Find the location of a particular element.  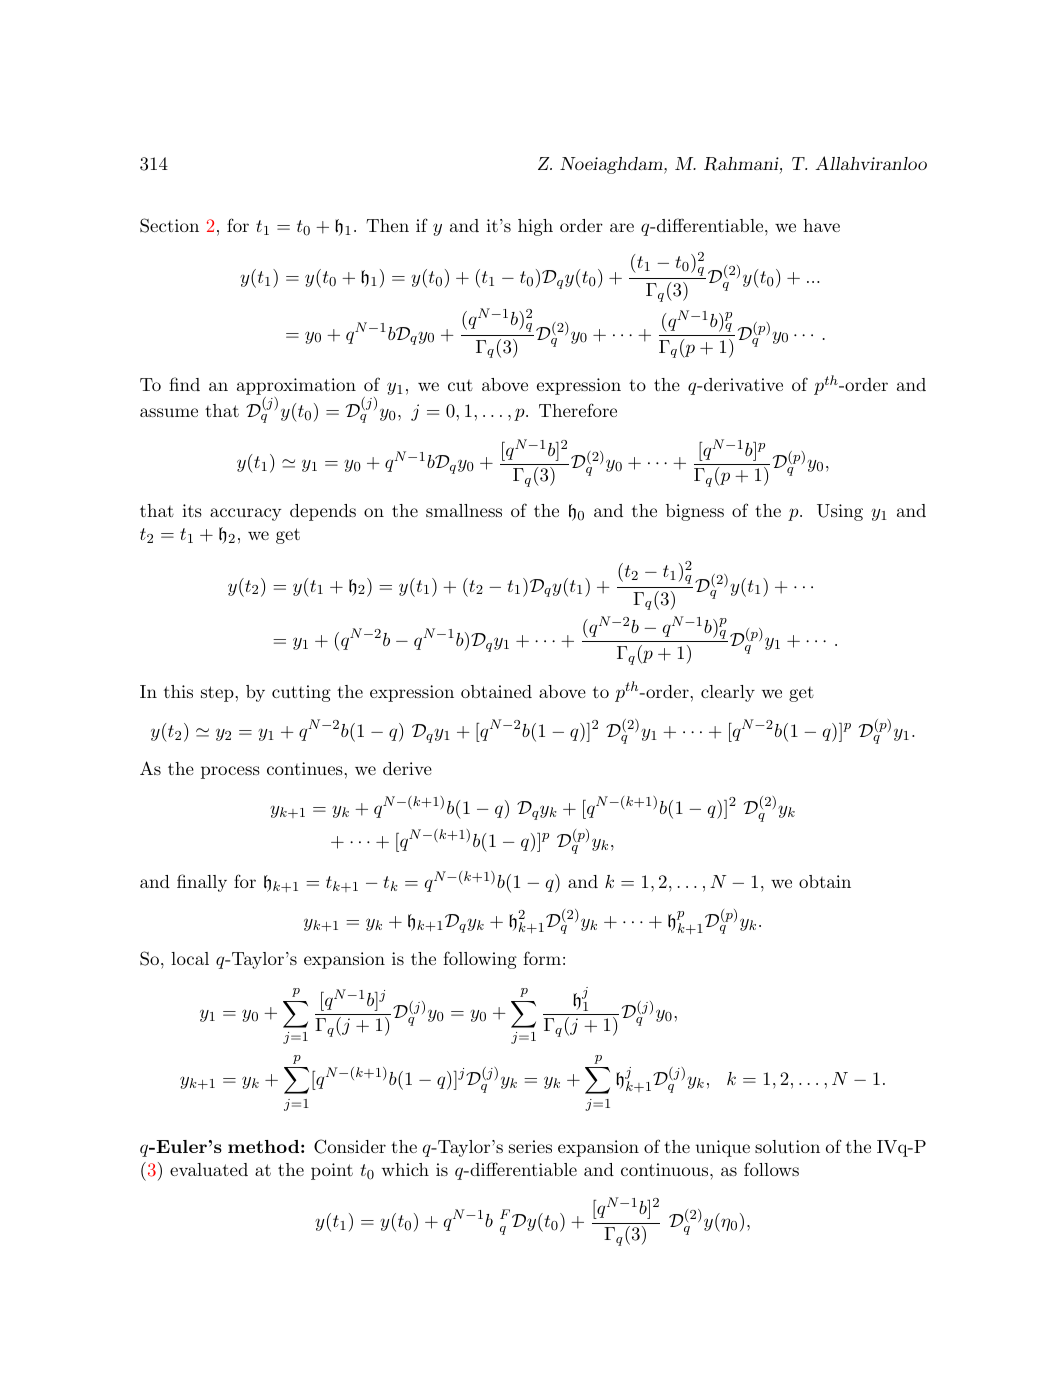

derive is located at coordinates (407, 768).
